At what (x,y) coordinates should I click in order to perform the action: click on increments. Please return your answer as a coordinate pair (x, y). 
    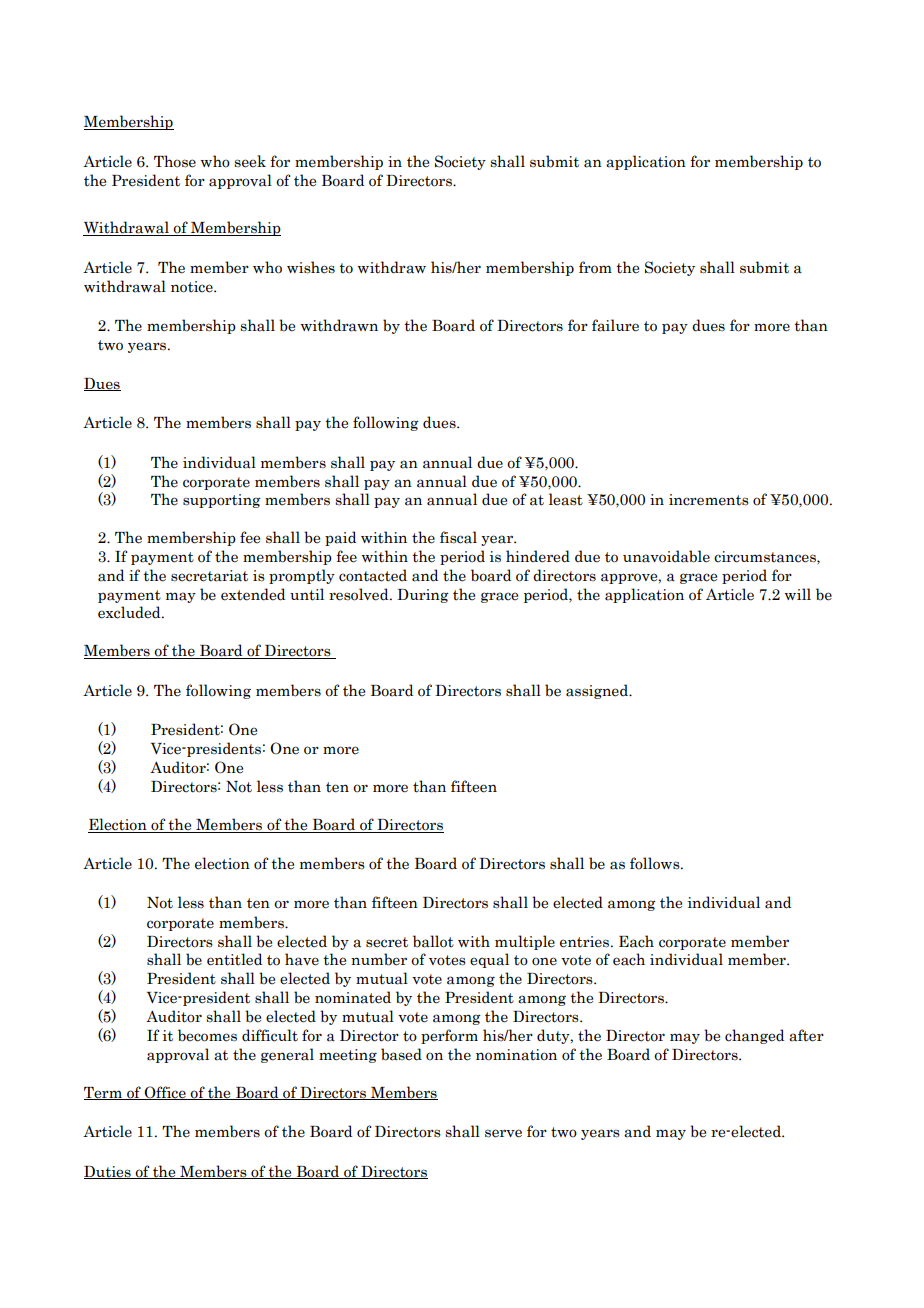
    Looking at the image, I should click on (709, 500).
